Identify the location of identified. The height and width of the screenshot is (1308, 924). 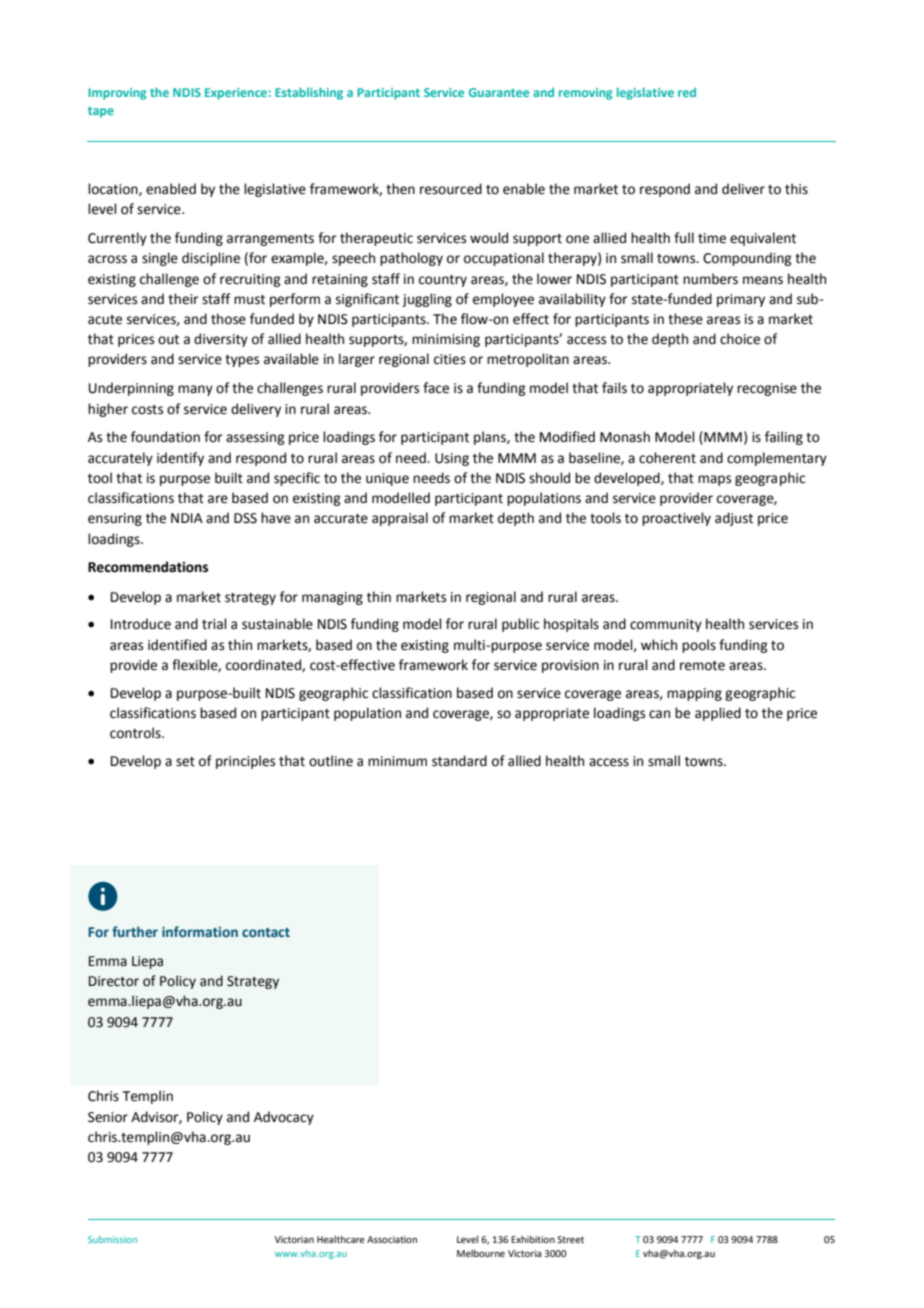
(177, 645).
